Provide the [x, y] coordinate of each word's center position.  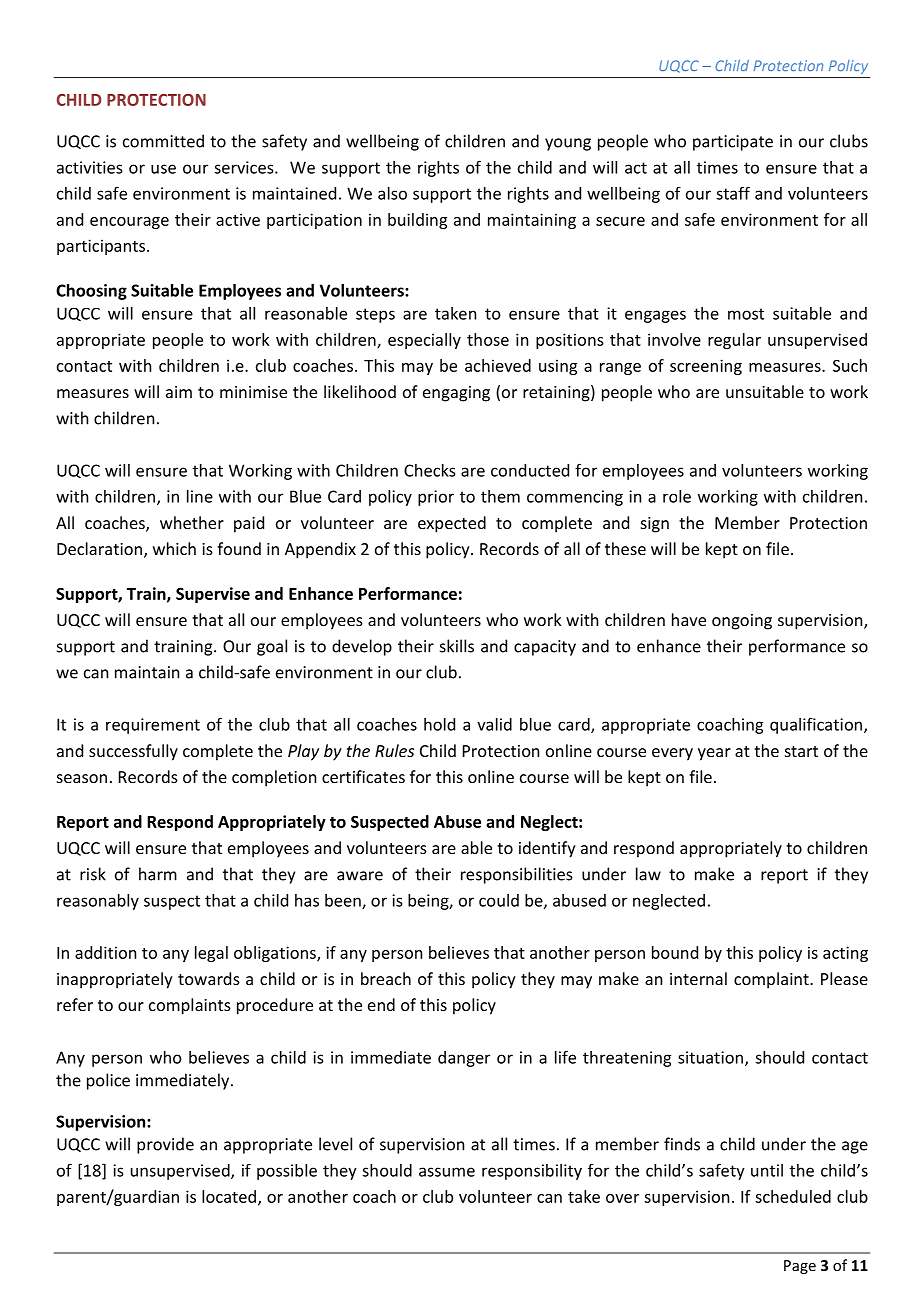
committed [163, 141]
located [229, 1196]
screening [706, 367]
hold [439, 724]
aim [179, 392]
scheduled [793, 1196]
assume [447, 1172]
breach [386, 978]
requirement [153, 726]
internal [698, 978]
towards [209, 978]
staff [733, 193]
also [392, 193]
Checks [429, 470]
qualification [816, 726]
